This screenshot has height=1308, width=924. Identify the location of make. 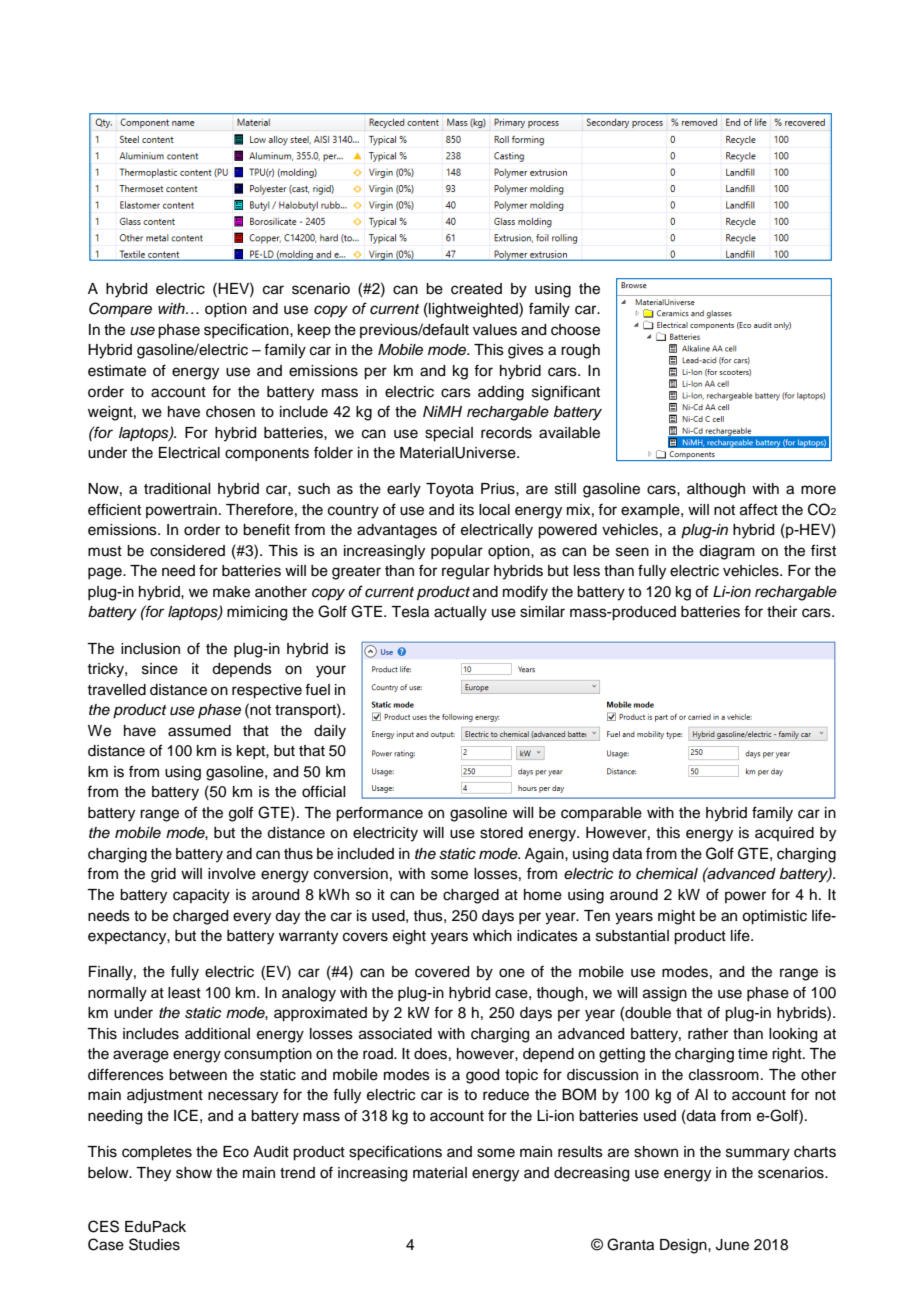
(231, 592).
